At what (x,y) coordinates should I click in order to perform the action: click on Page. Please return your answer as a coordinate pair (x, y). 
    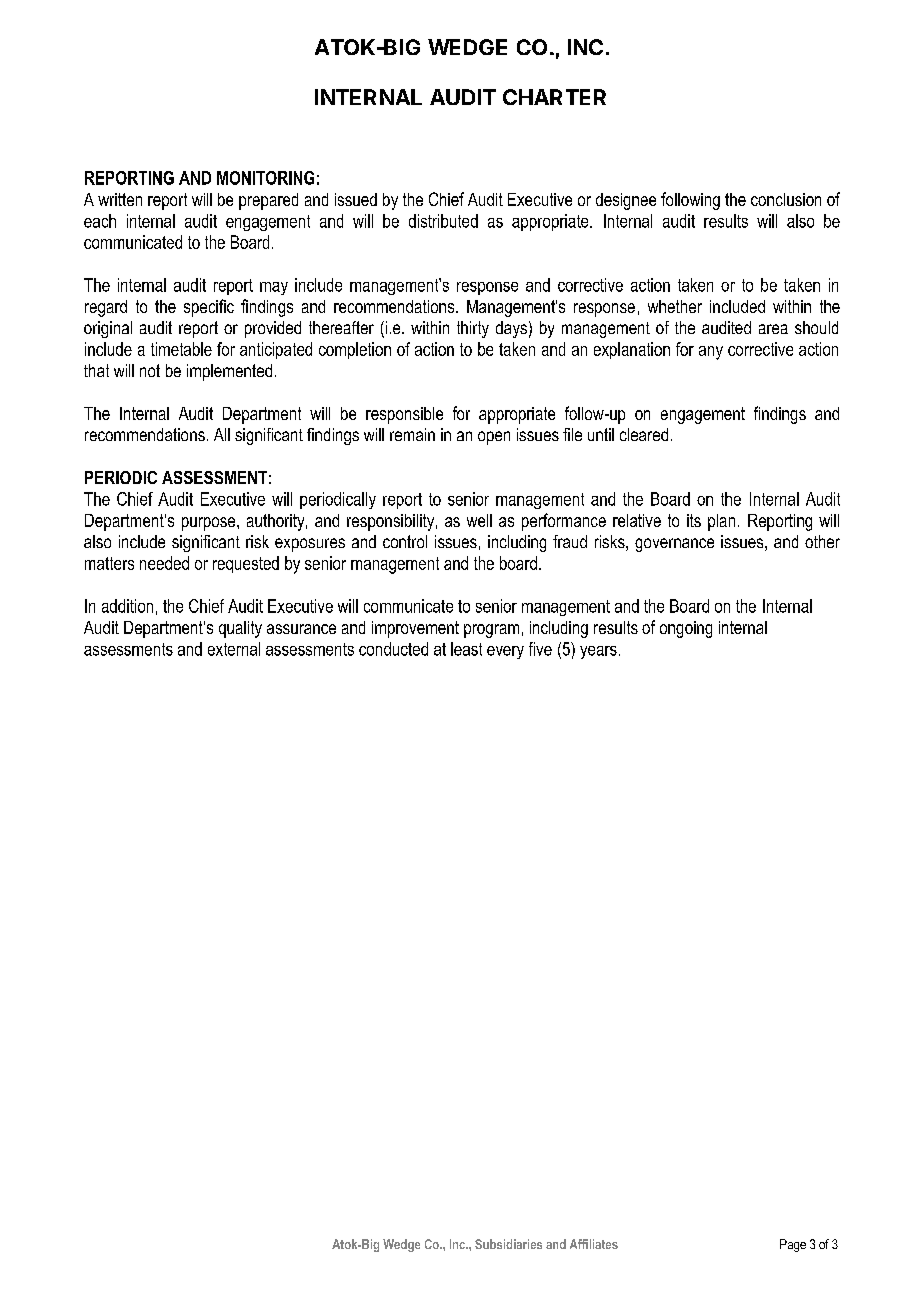
    Looking at the image, I should click on (793, 1245).
